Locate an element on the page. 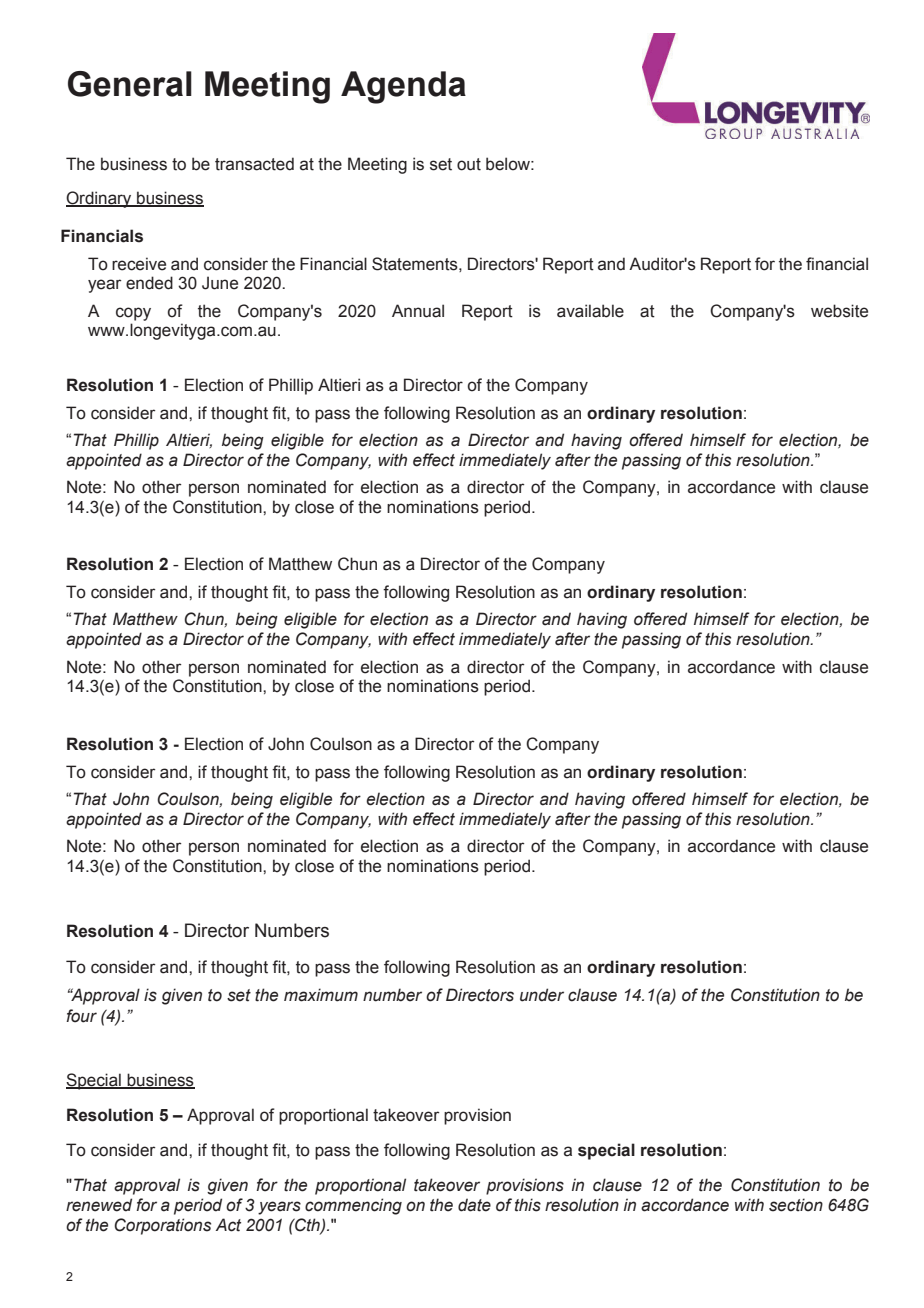 Image resolution: width=924 pixels, height=1308 pixels. date is located at coordinates (474, 1205).
